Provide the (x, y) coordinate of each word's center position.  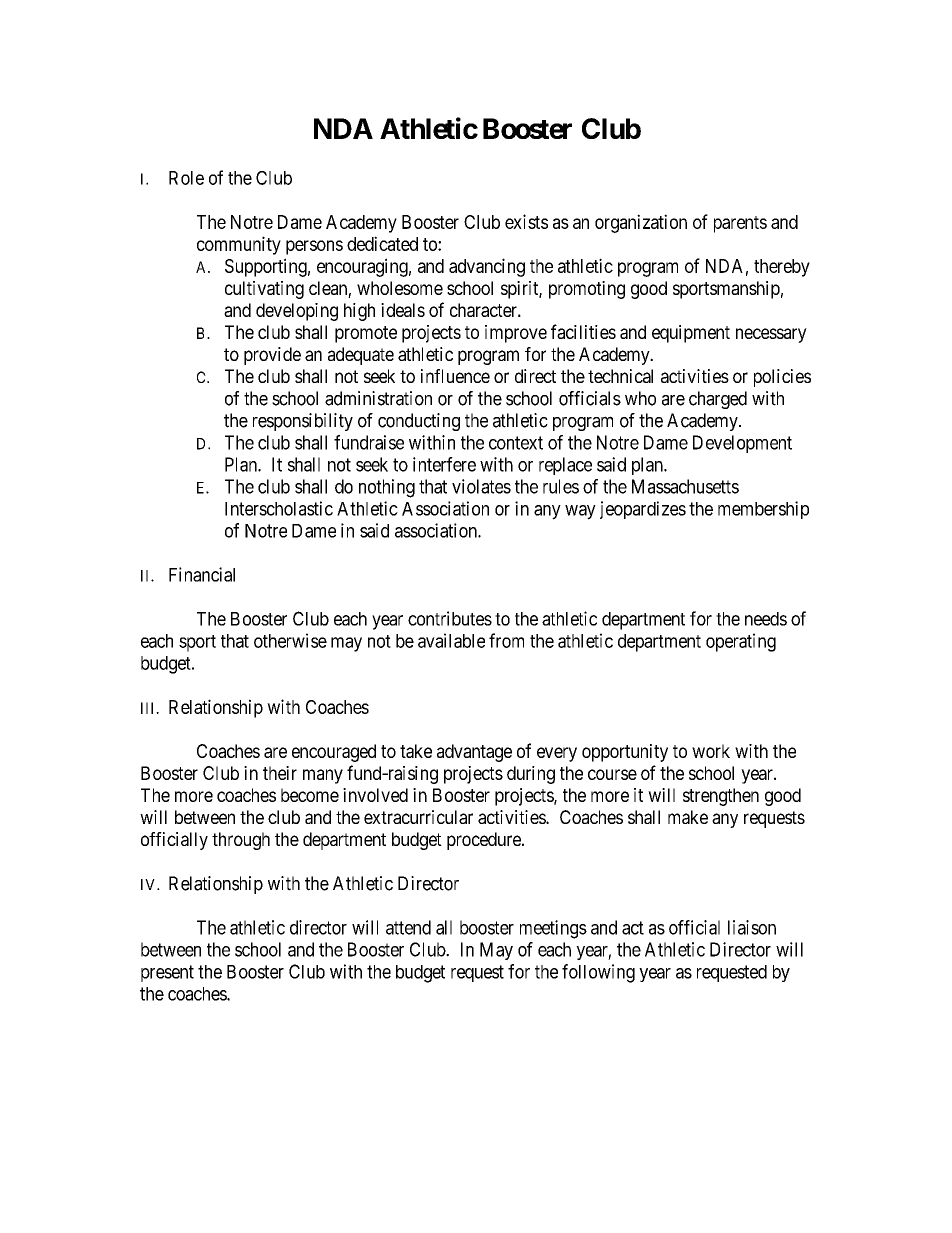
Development (742, 444)
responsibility (303, 422)
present (167, 973)
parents (740, 224)
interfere (444, 464)
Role (186, 178)
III (149, 708)
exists (526, 221)
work (711, 751)
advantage (474, 753)
